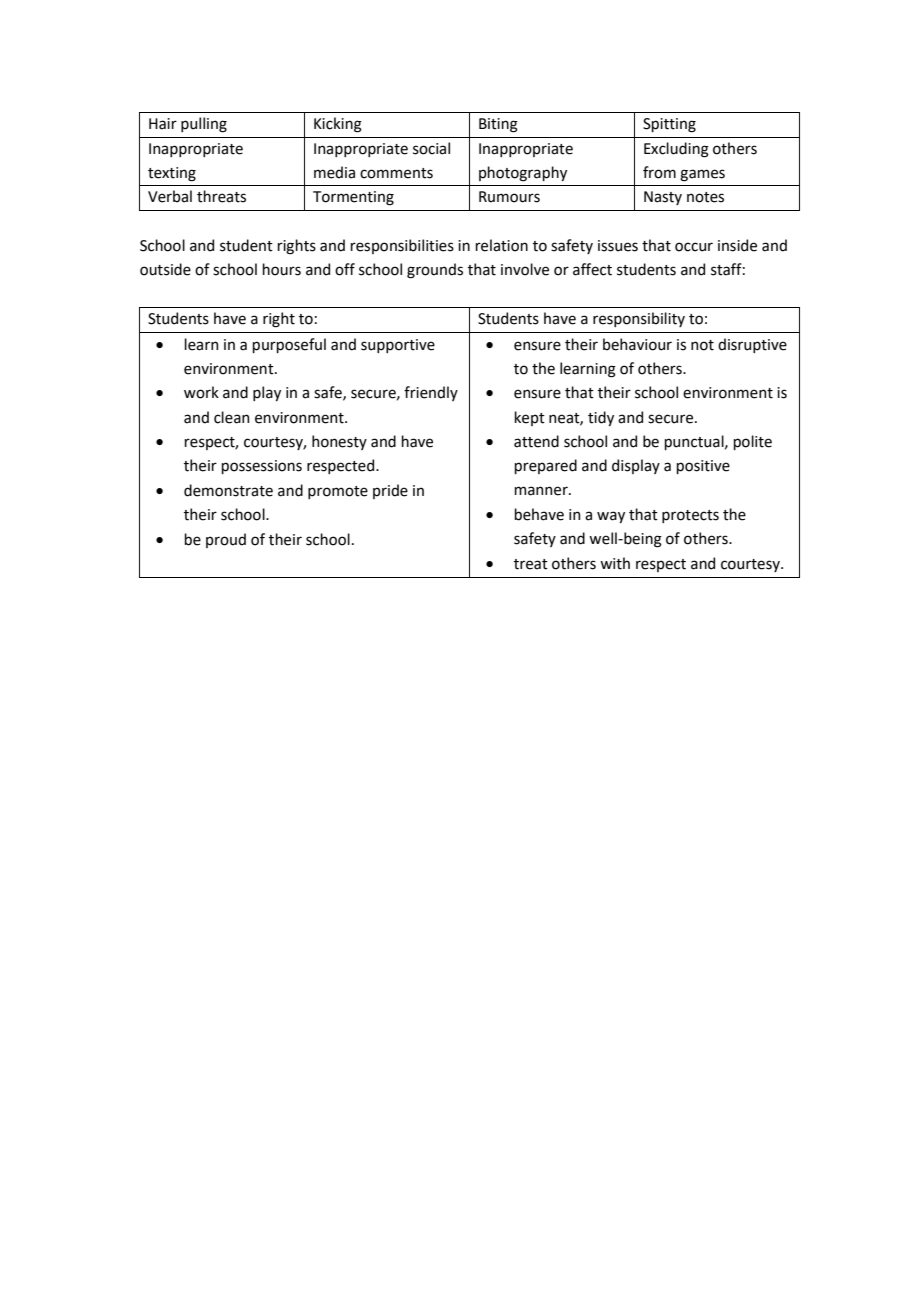 This screenshot has height=1308, width=924. Describe the element at coordinates (431, 393) in the screenshot. I see `friendly` at that location.
